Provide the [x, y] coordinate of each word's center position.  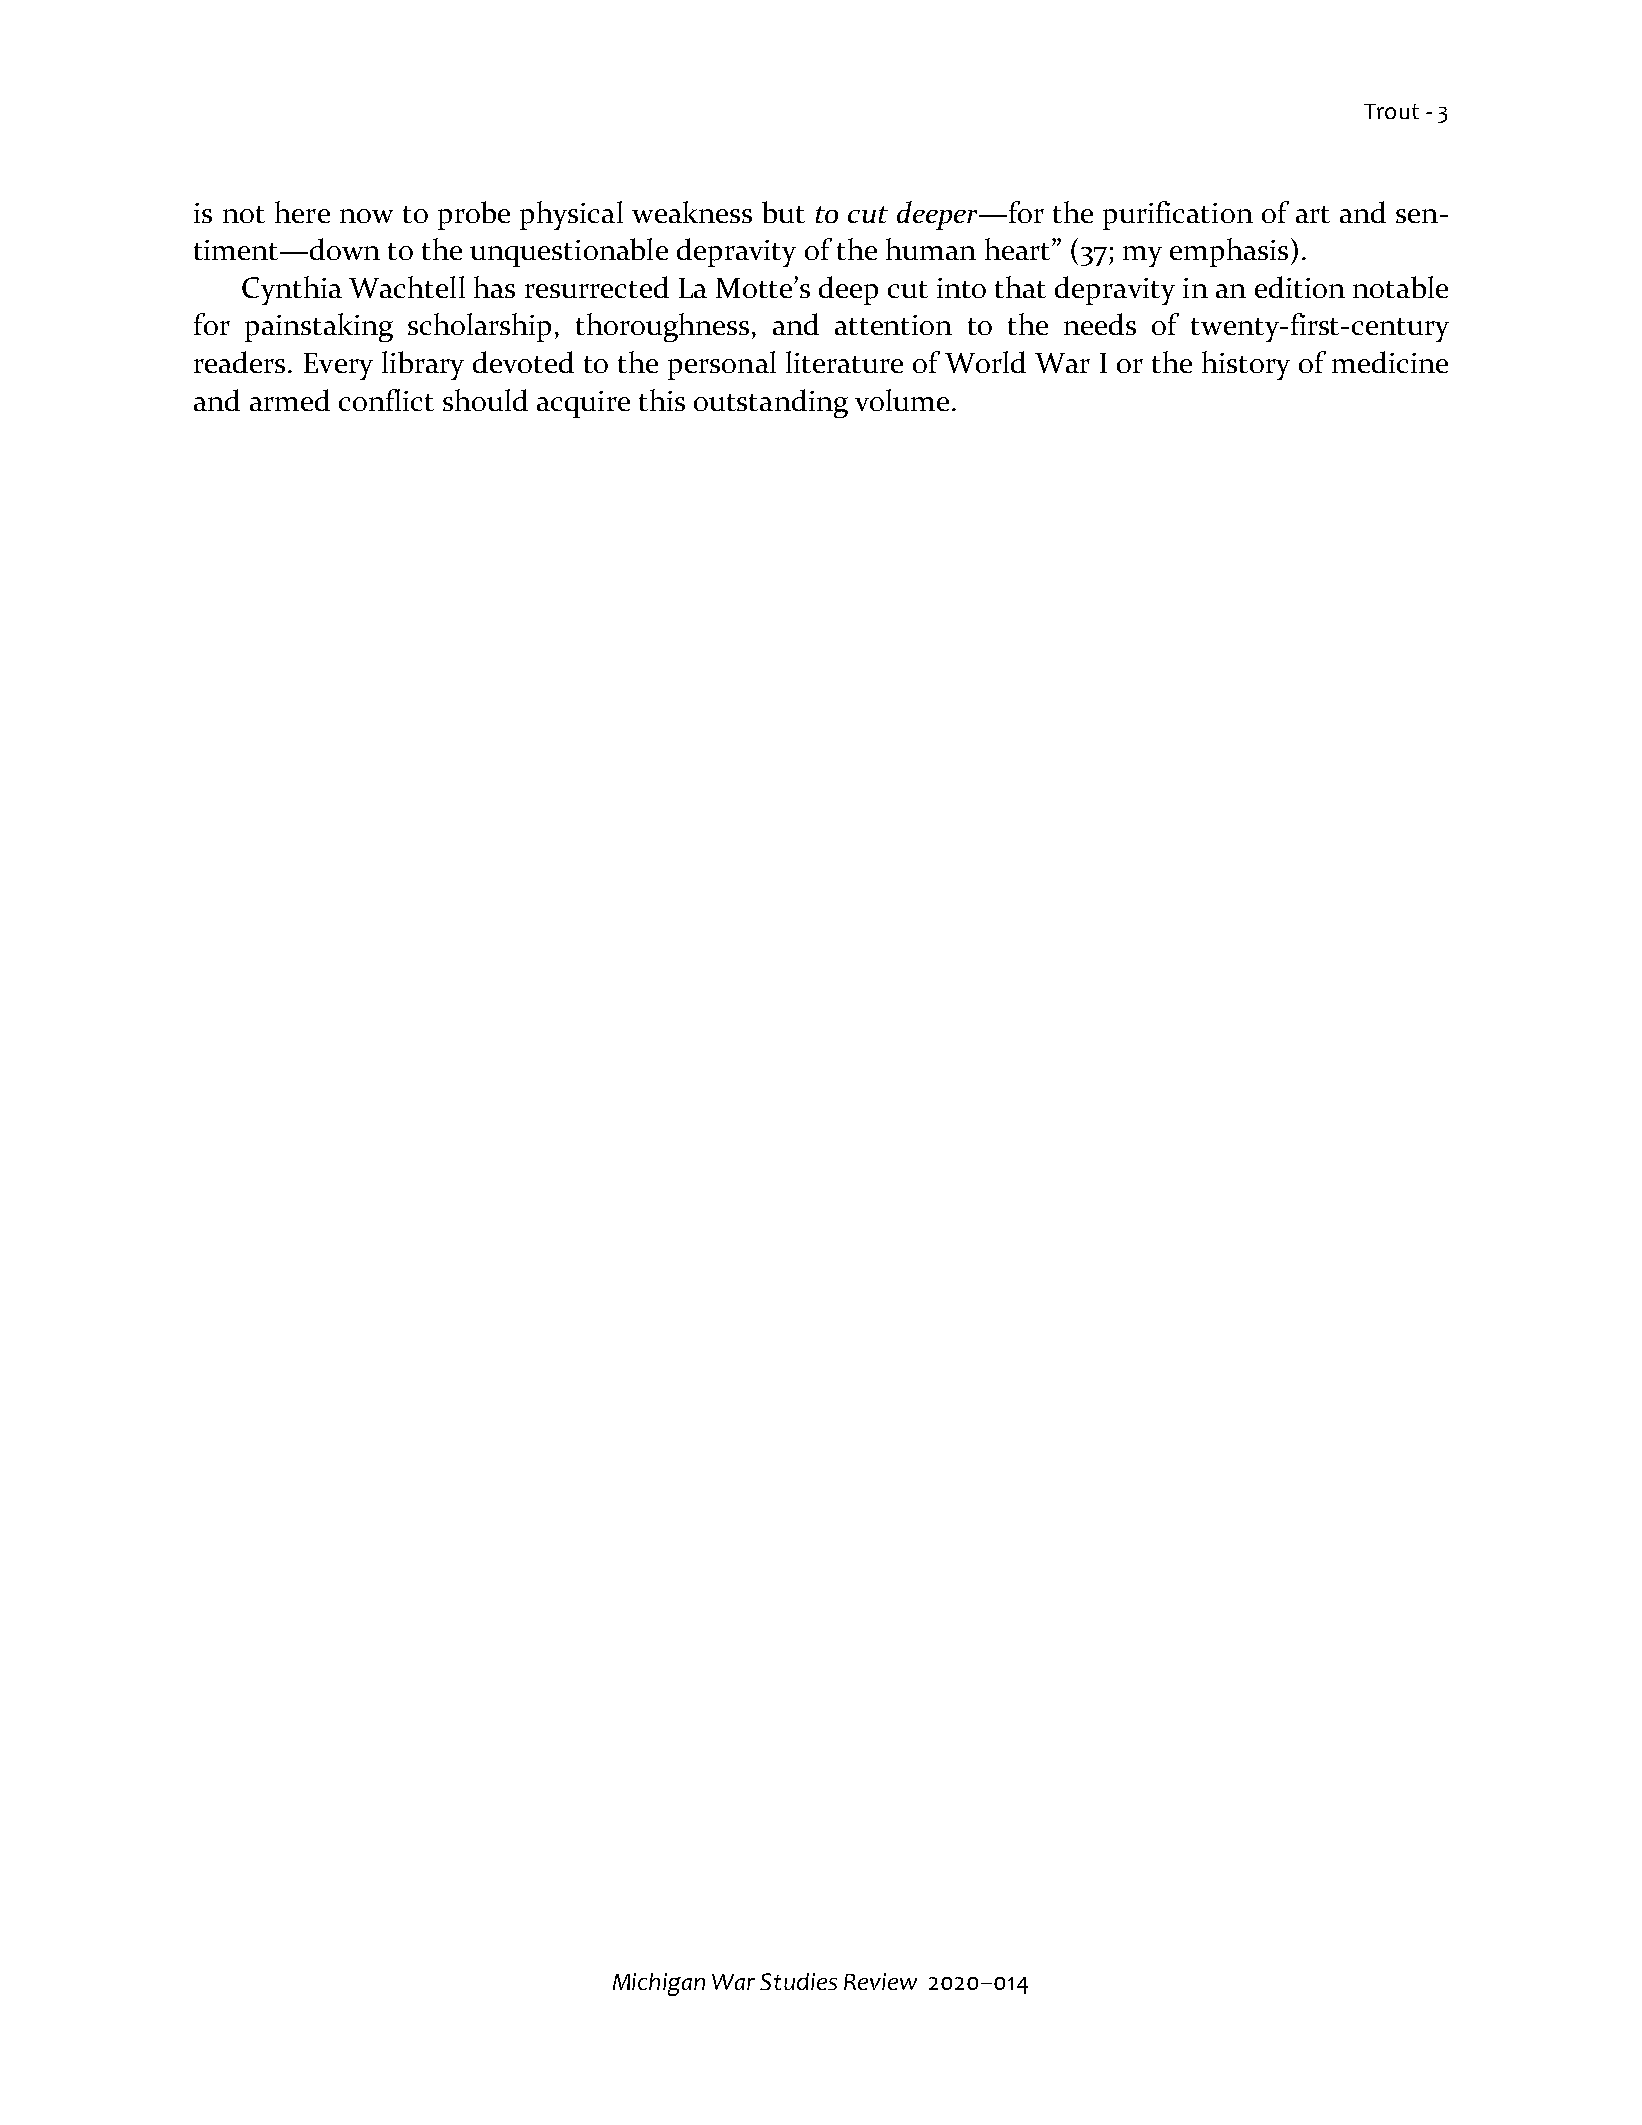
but [783, 212]
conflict [386, 400]
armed [290, 400]
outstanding [771, 403]
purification [1178, 215]
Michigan [659, 1984]
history [1246, 365]
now [366, 216]
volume [902, 400]
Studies [798, 1981]
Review [880, 1981]
